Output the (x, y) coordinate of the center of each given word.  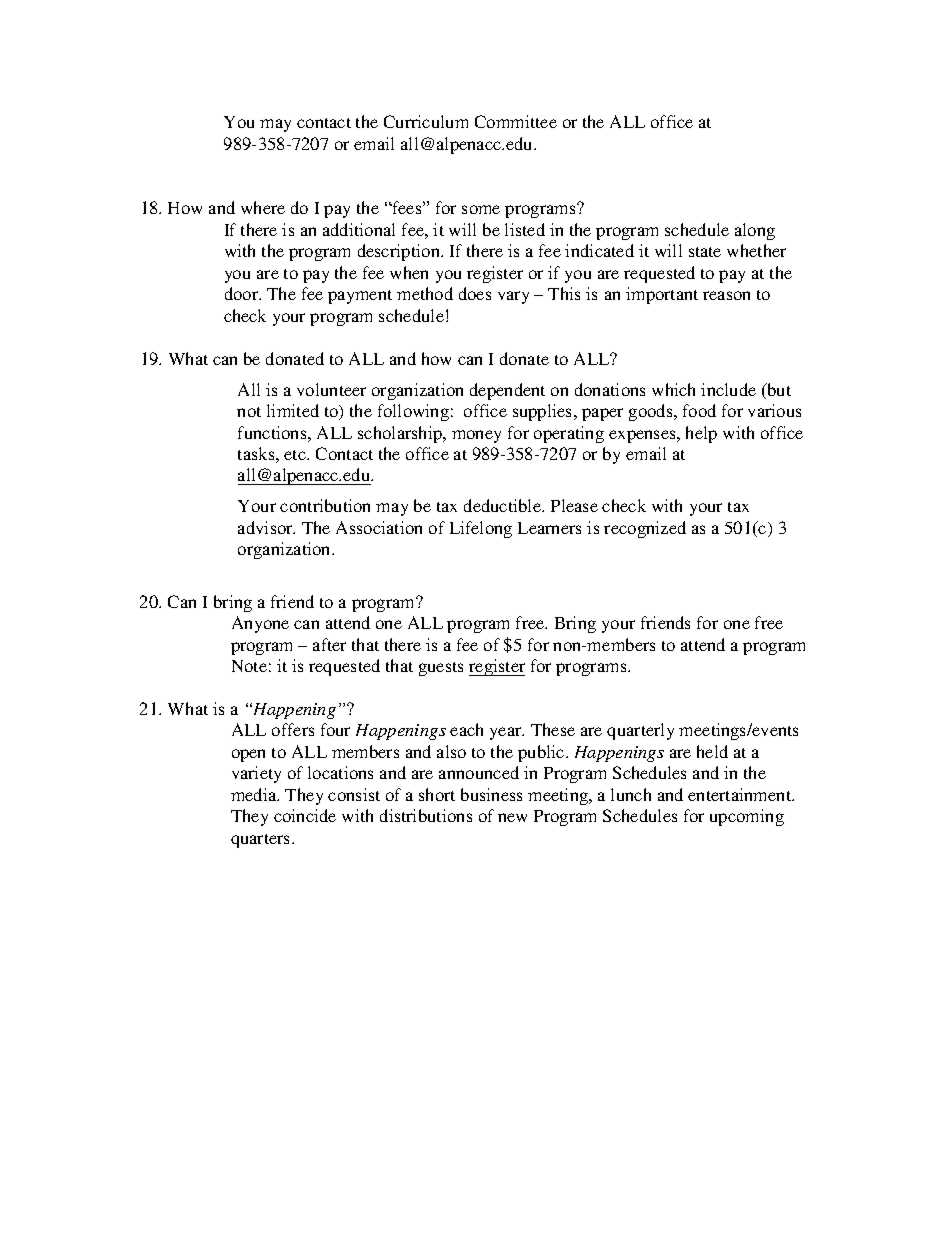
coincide (305, 815)
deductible (503, 505)
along (755, 231)
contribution (325, 505)
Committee (516, 121)
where (263, 207)
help (701, 434)
